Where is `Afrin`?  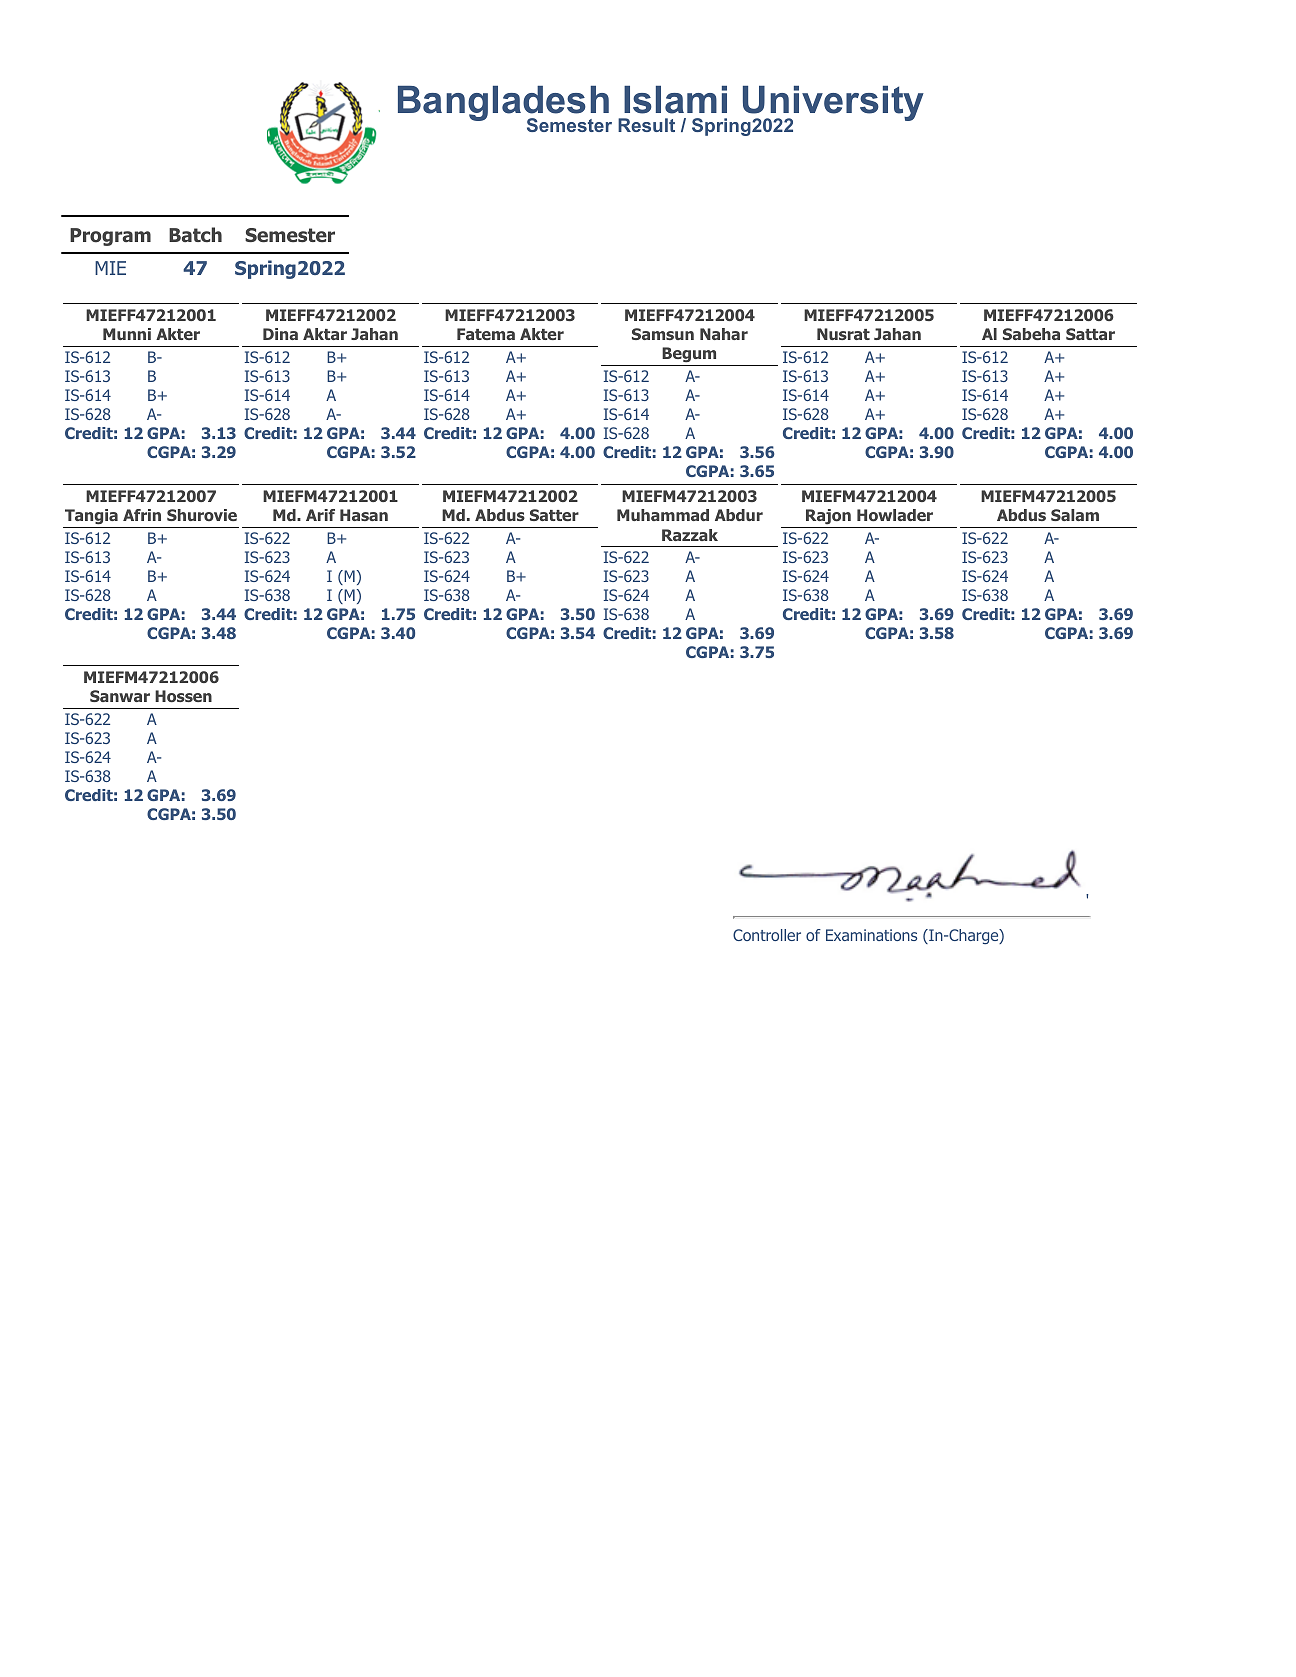
Afrin is located at coordinates (142, 515).
